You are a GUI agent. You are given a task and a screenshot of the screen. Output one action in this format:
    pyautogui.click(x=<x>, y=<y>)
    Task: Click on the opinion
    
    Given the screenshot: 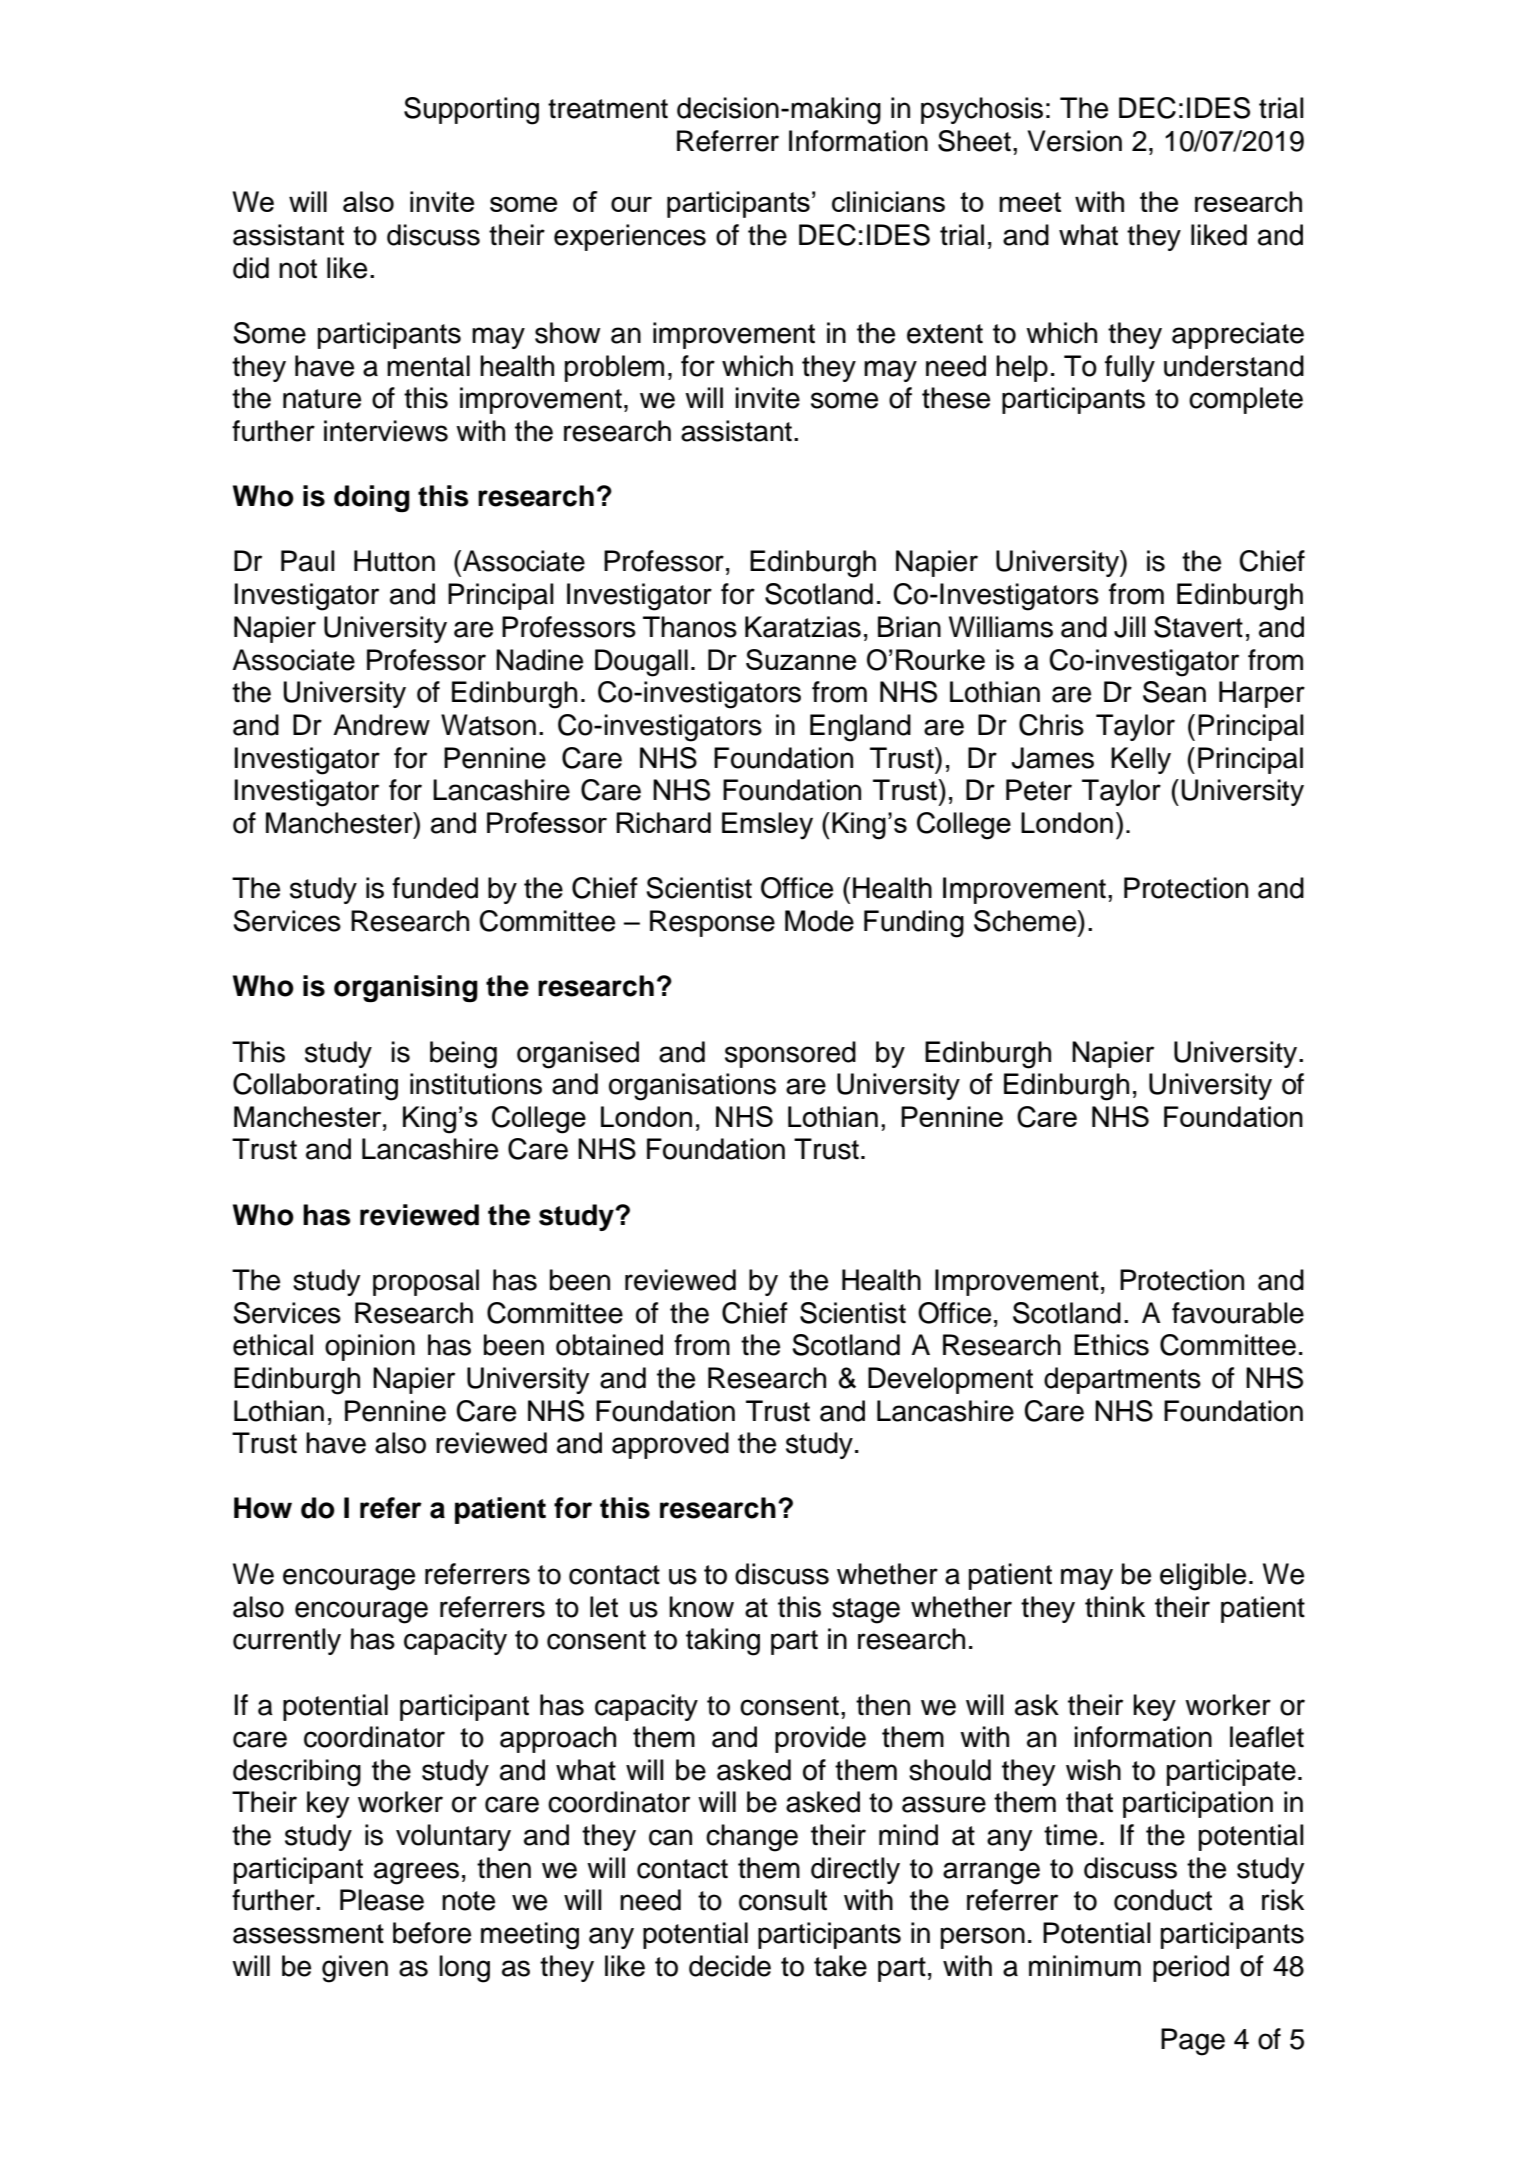 What is the action you would take?
    pyautogui.click(x=370, y=1347)
